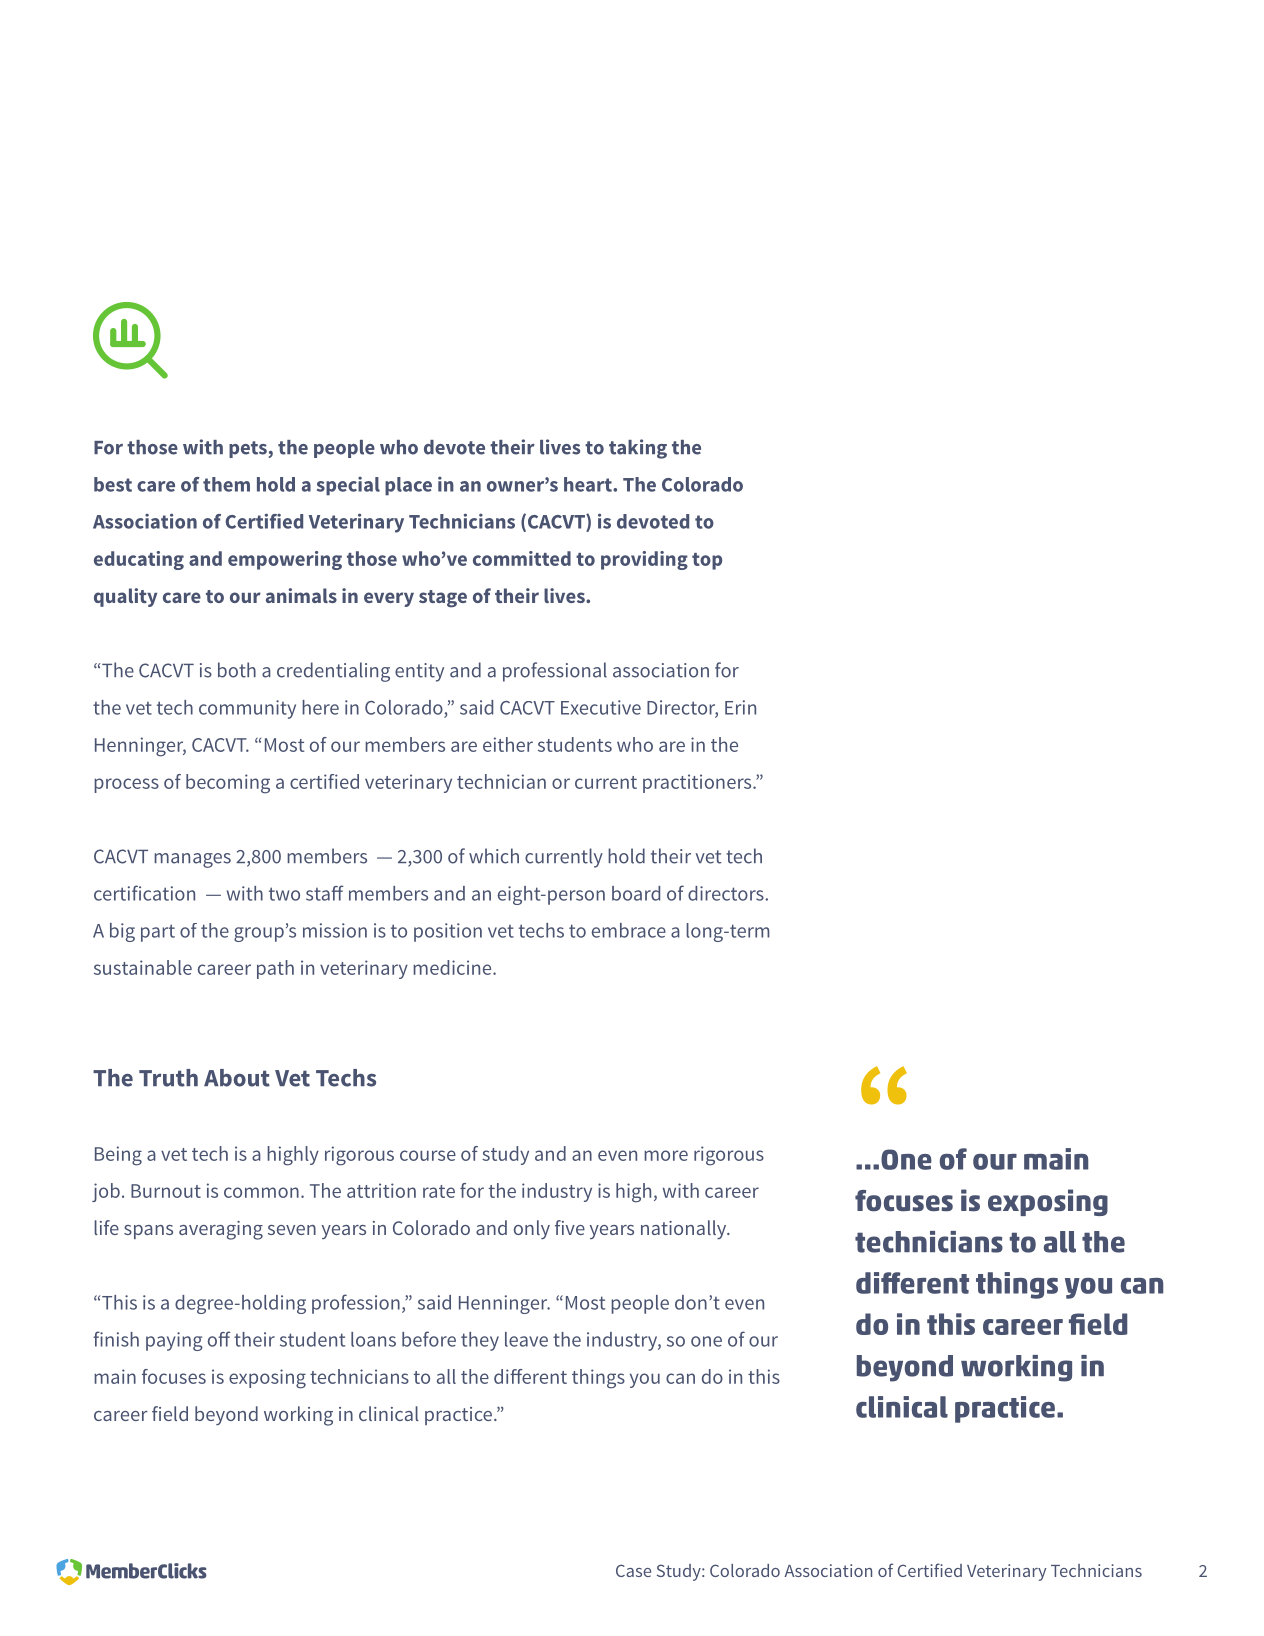 Image resolution: width=1264 pixels, height=1636 pixels. What do you see at coordinates (419, 672) in the screenshot?
I see `entity` at bounding box center [419, 672].
